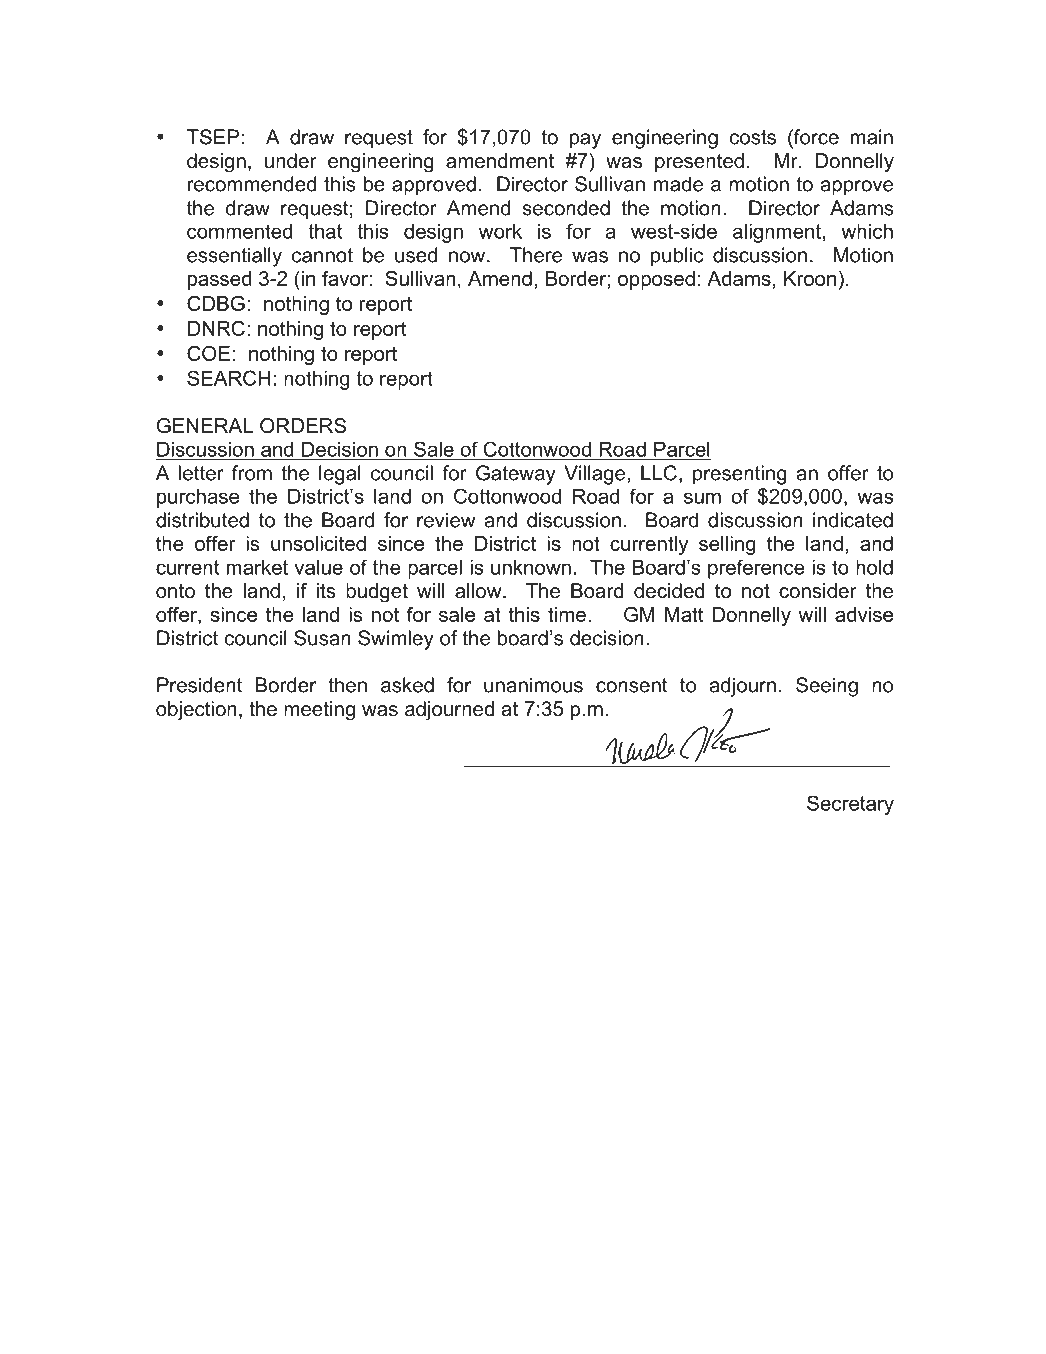  Describe the element at coordinates (585, 141) in the screenshot. I see `pay` at that location.
